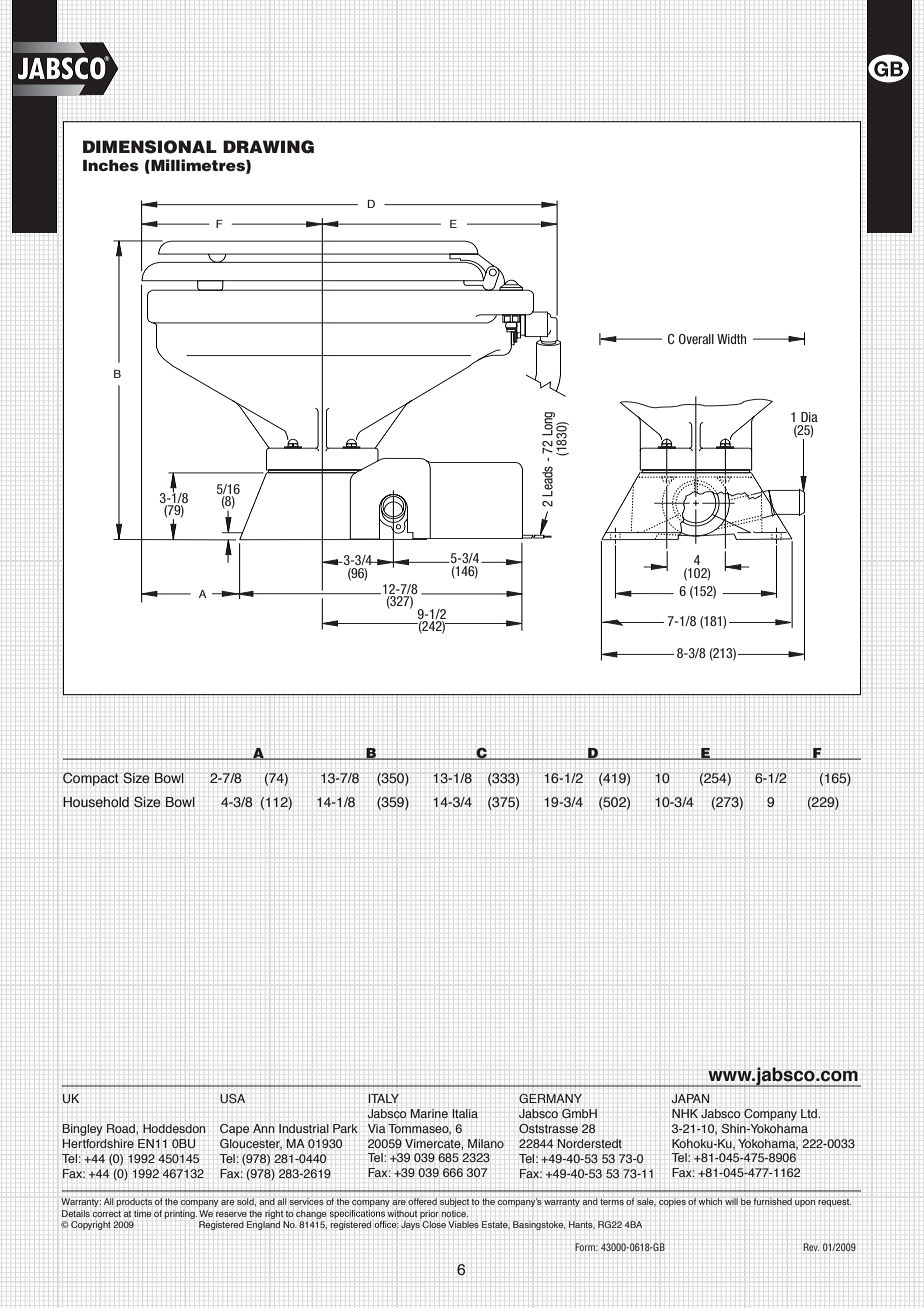  Describe the element at coordinates (809, 417) in the image. I see `Dia` at that location.
